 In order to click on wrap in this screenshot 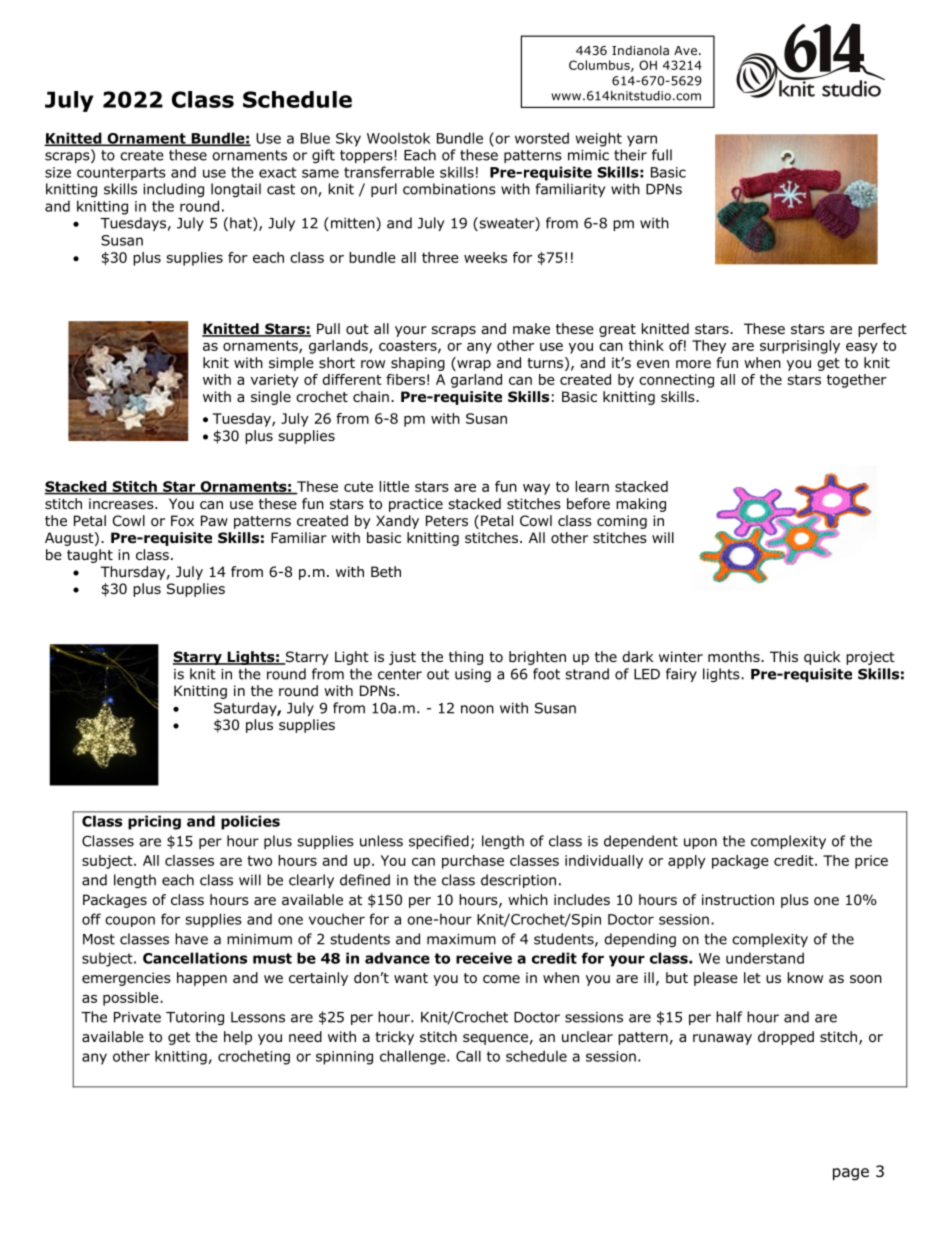, I will do `click(473, 365)`.
